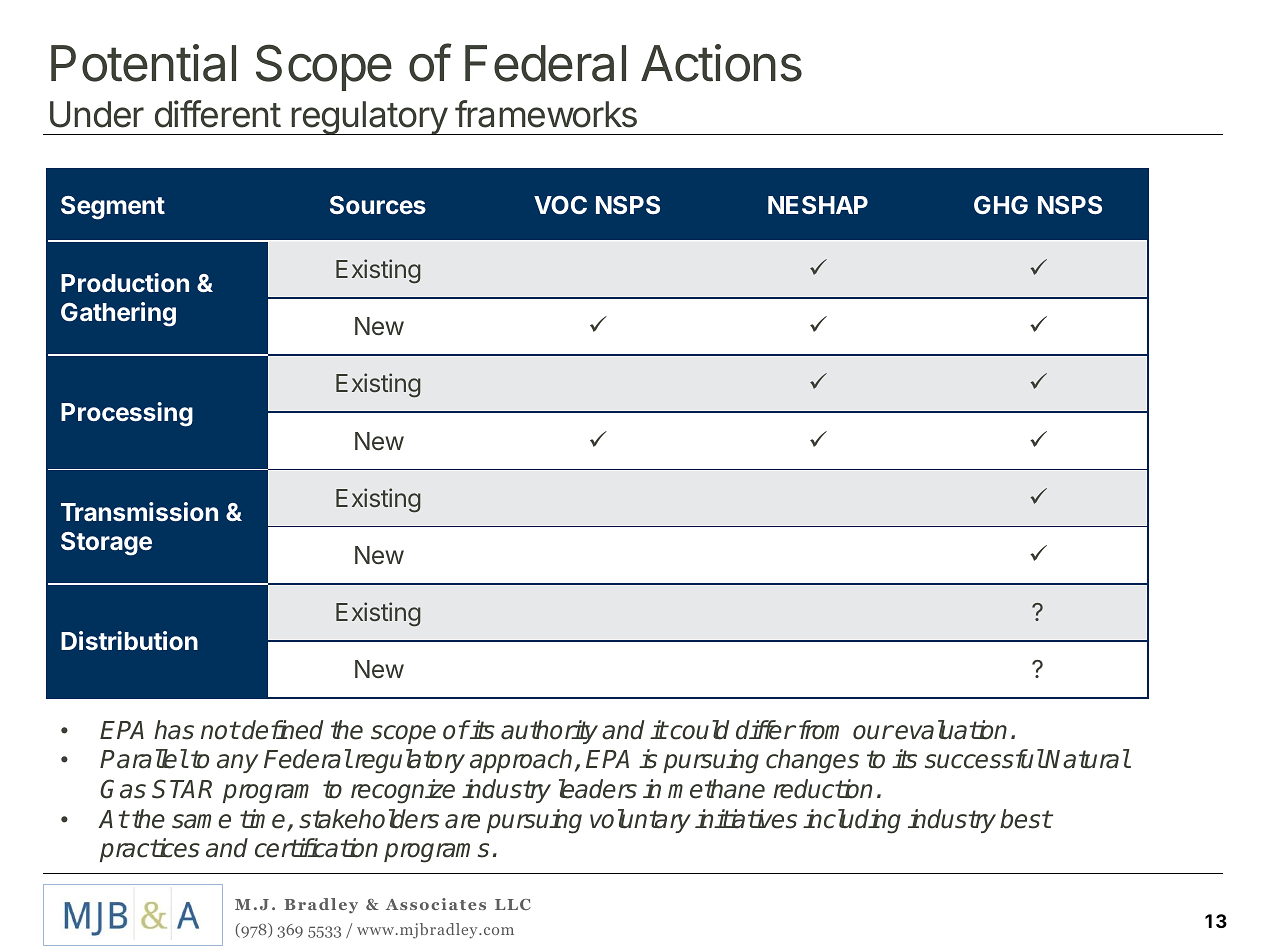  I want to click on Production, so click(125, 282).
